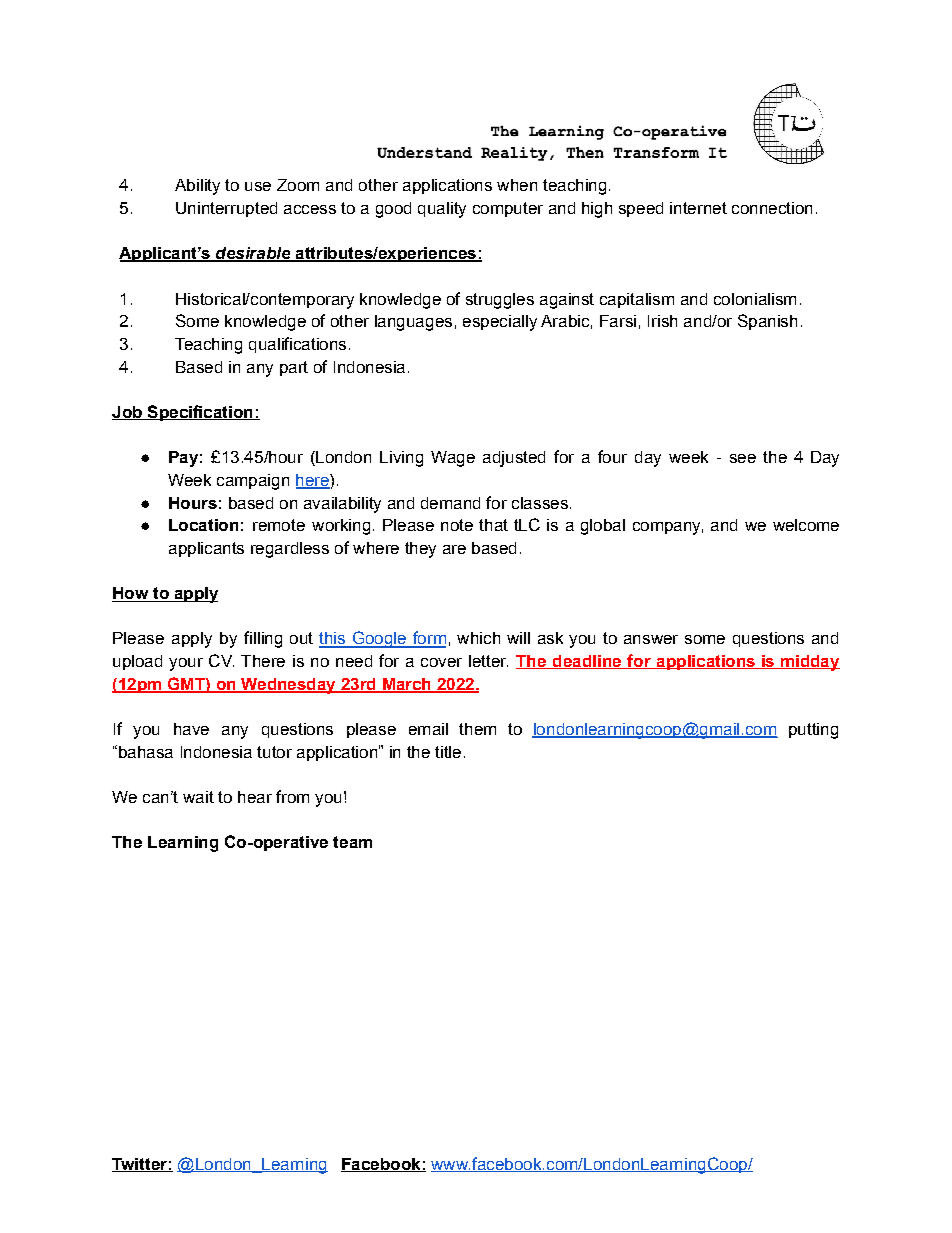 The image size is (952, 1233). I want to click on Wage, so click(453, 459).
